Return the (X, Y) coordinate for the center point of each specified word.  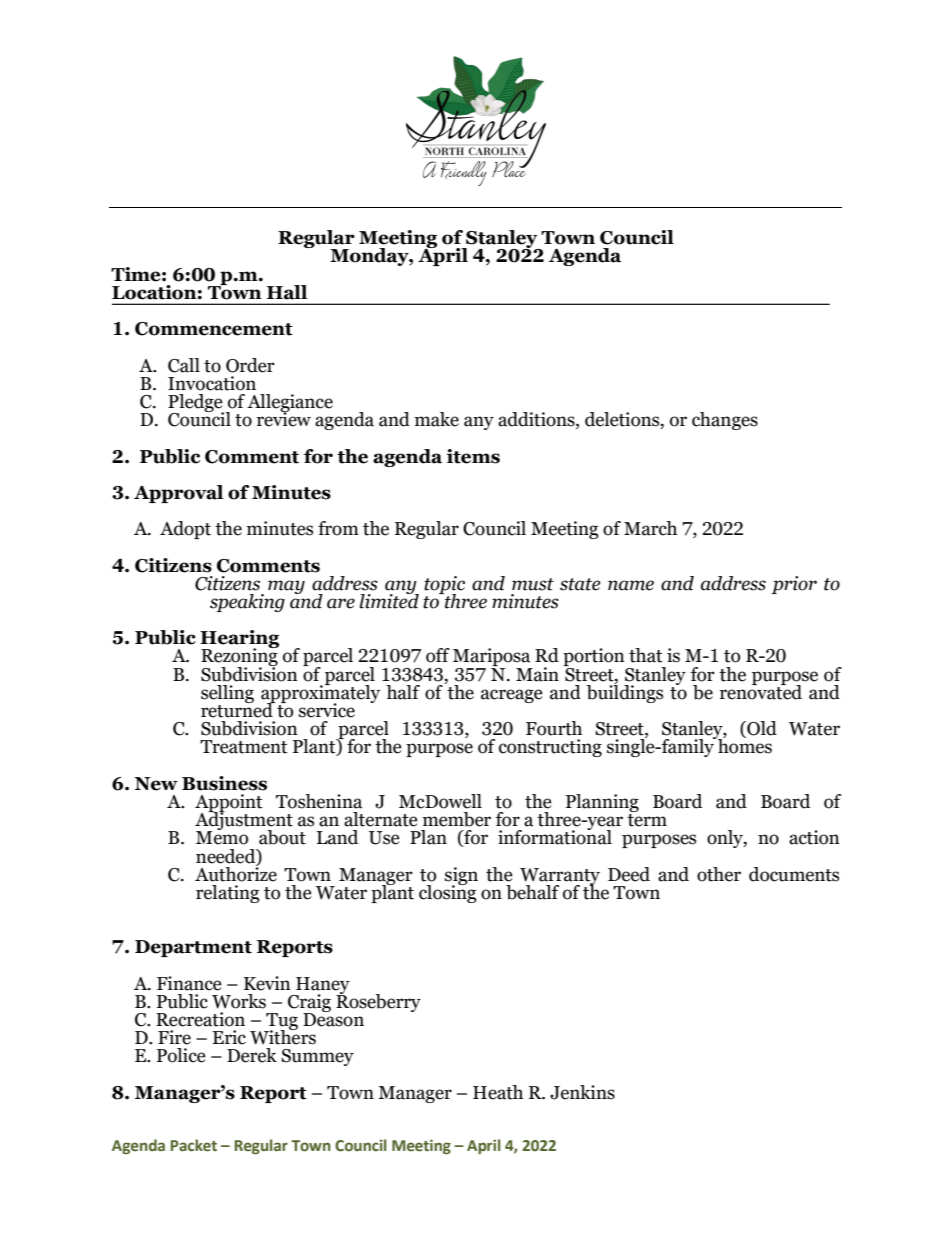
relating (228, 894)
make (437, 419)
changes (725, 421)
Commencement (214, 329)
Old (761, 729)
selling (227, 694)
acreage (512, 696)
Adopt (185, 530)
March (650, 528)
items (473, 456)
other (719, 874)
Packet (194, 1145)
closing (448, 892)
